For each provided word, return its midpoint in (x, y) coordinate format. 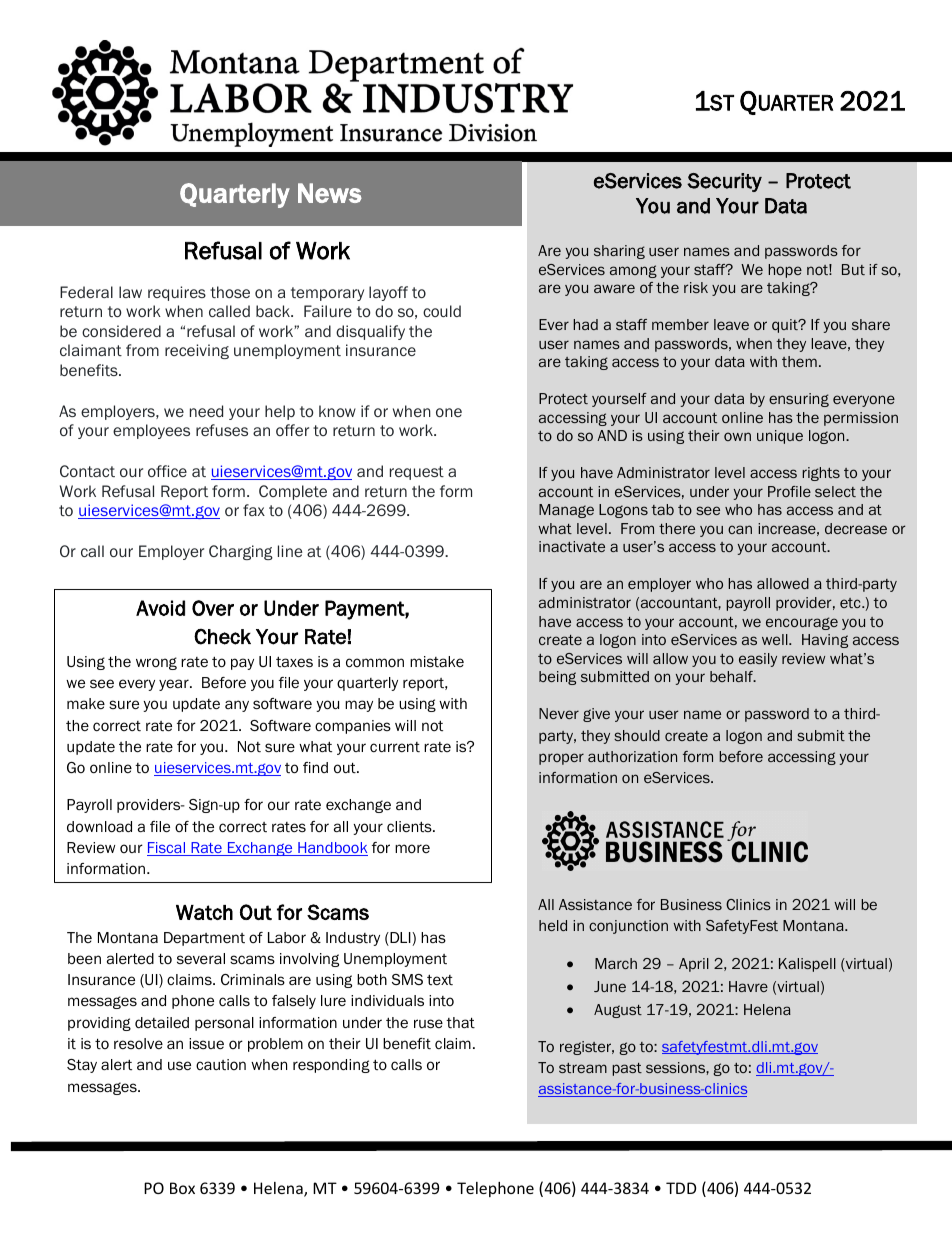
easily (758, 660)
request (417, 473)
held (553, 925)
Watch (204, 912)
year (175, 685)
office (167, 471)
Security (724, 182)
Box (182, 1188)
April (694, 965)
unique (780, 437)
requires (177, 293)
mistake (437, 661)
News (330, 193)
